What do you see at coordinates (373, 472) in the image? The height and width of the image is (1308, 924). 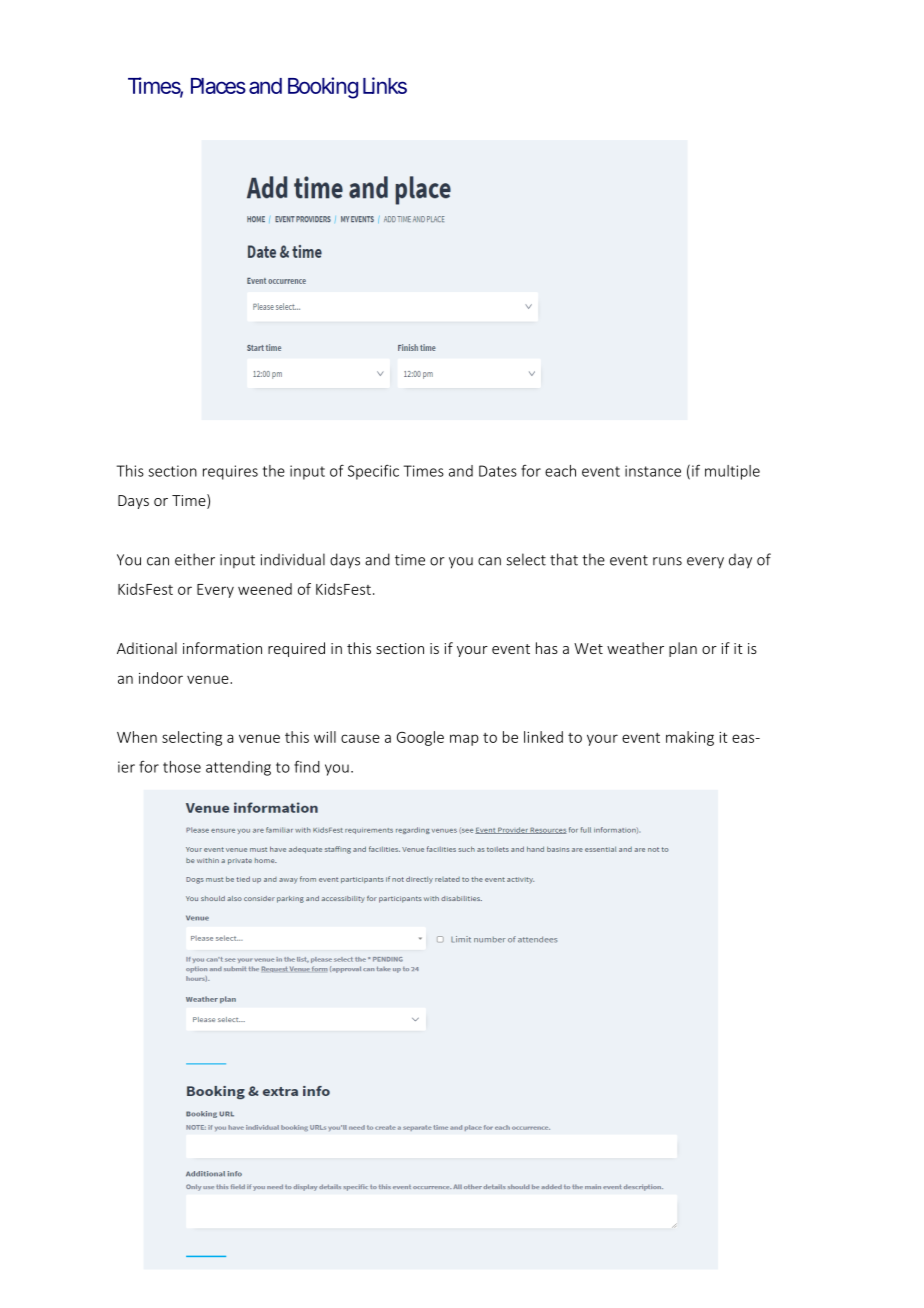 I see `Specific` at bounding box center [373, 472].
